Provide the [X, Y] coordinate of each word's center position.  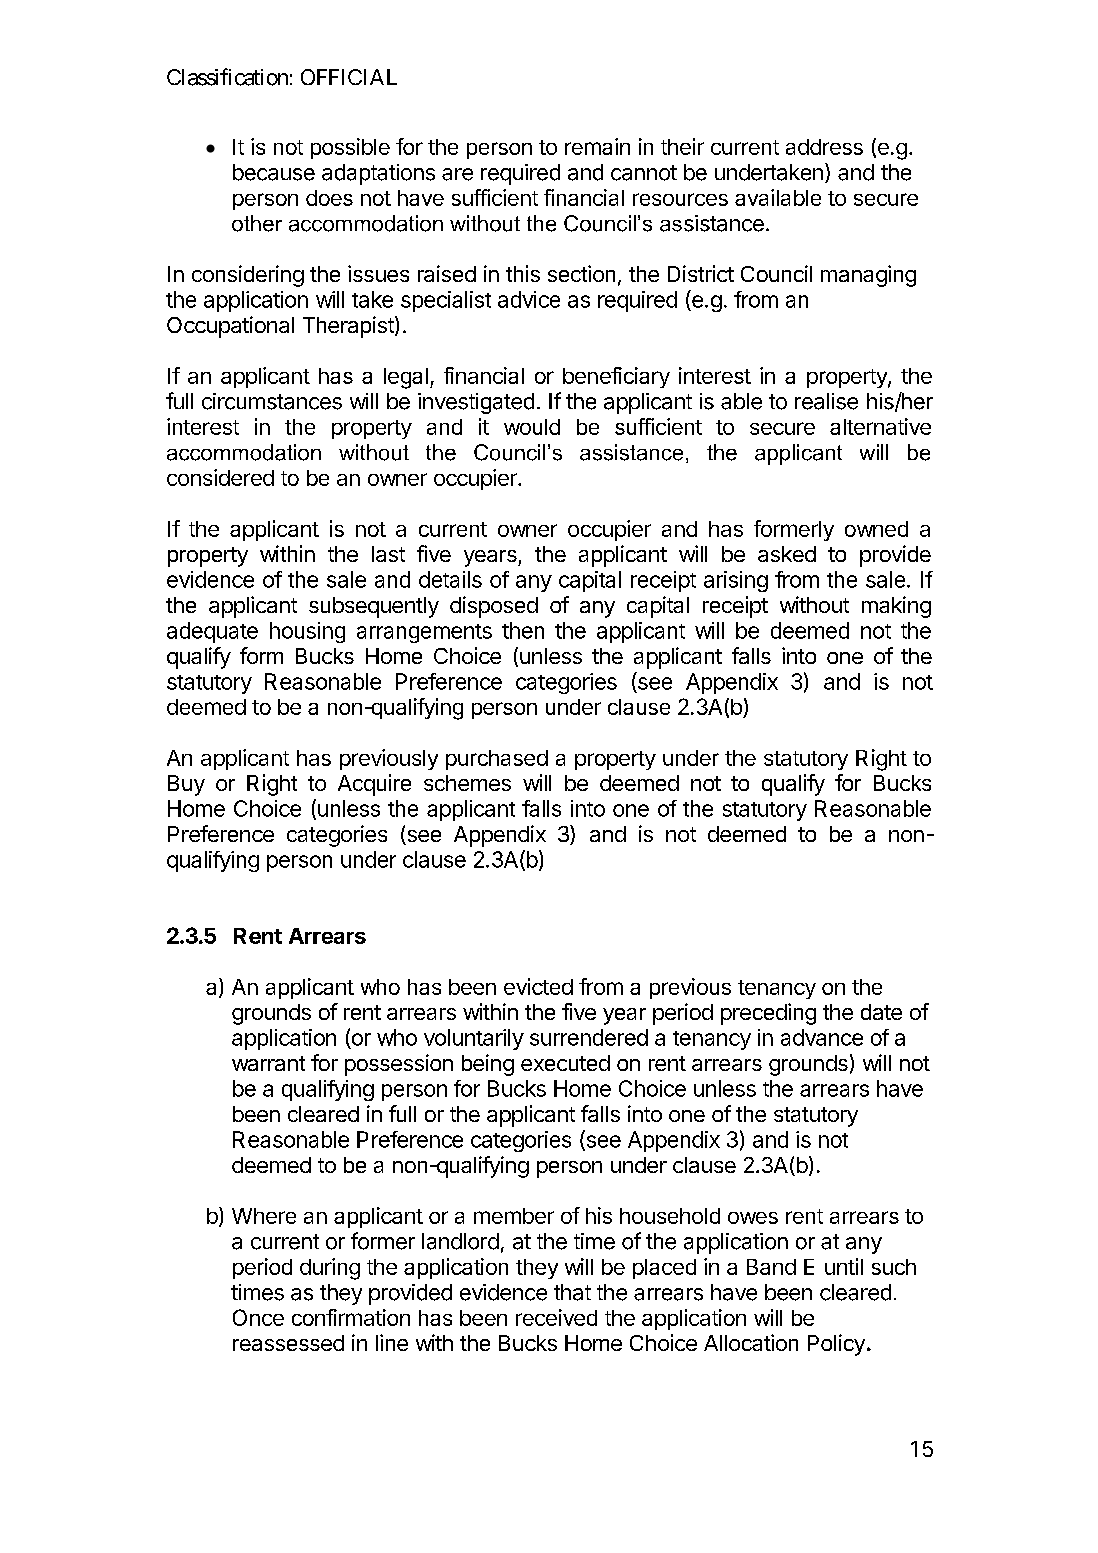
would [532, 427]
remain [597, 146]
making [896, 607]
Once [258, 1317]
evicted [538, 986]
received [556, 1317]
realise [826, 401]
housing [307, 632]
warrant [268, 1063]
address [824, 147]
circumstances [272, 401]
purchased [497, 760]
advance [822, 1037]
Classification [227, 77]
